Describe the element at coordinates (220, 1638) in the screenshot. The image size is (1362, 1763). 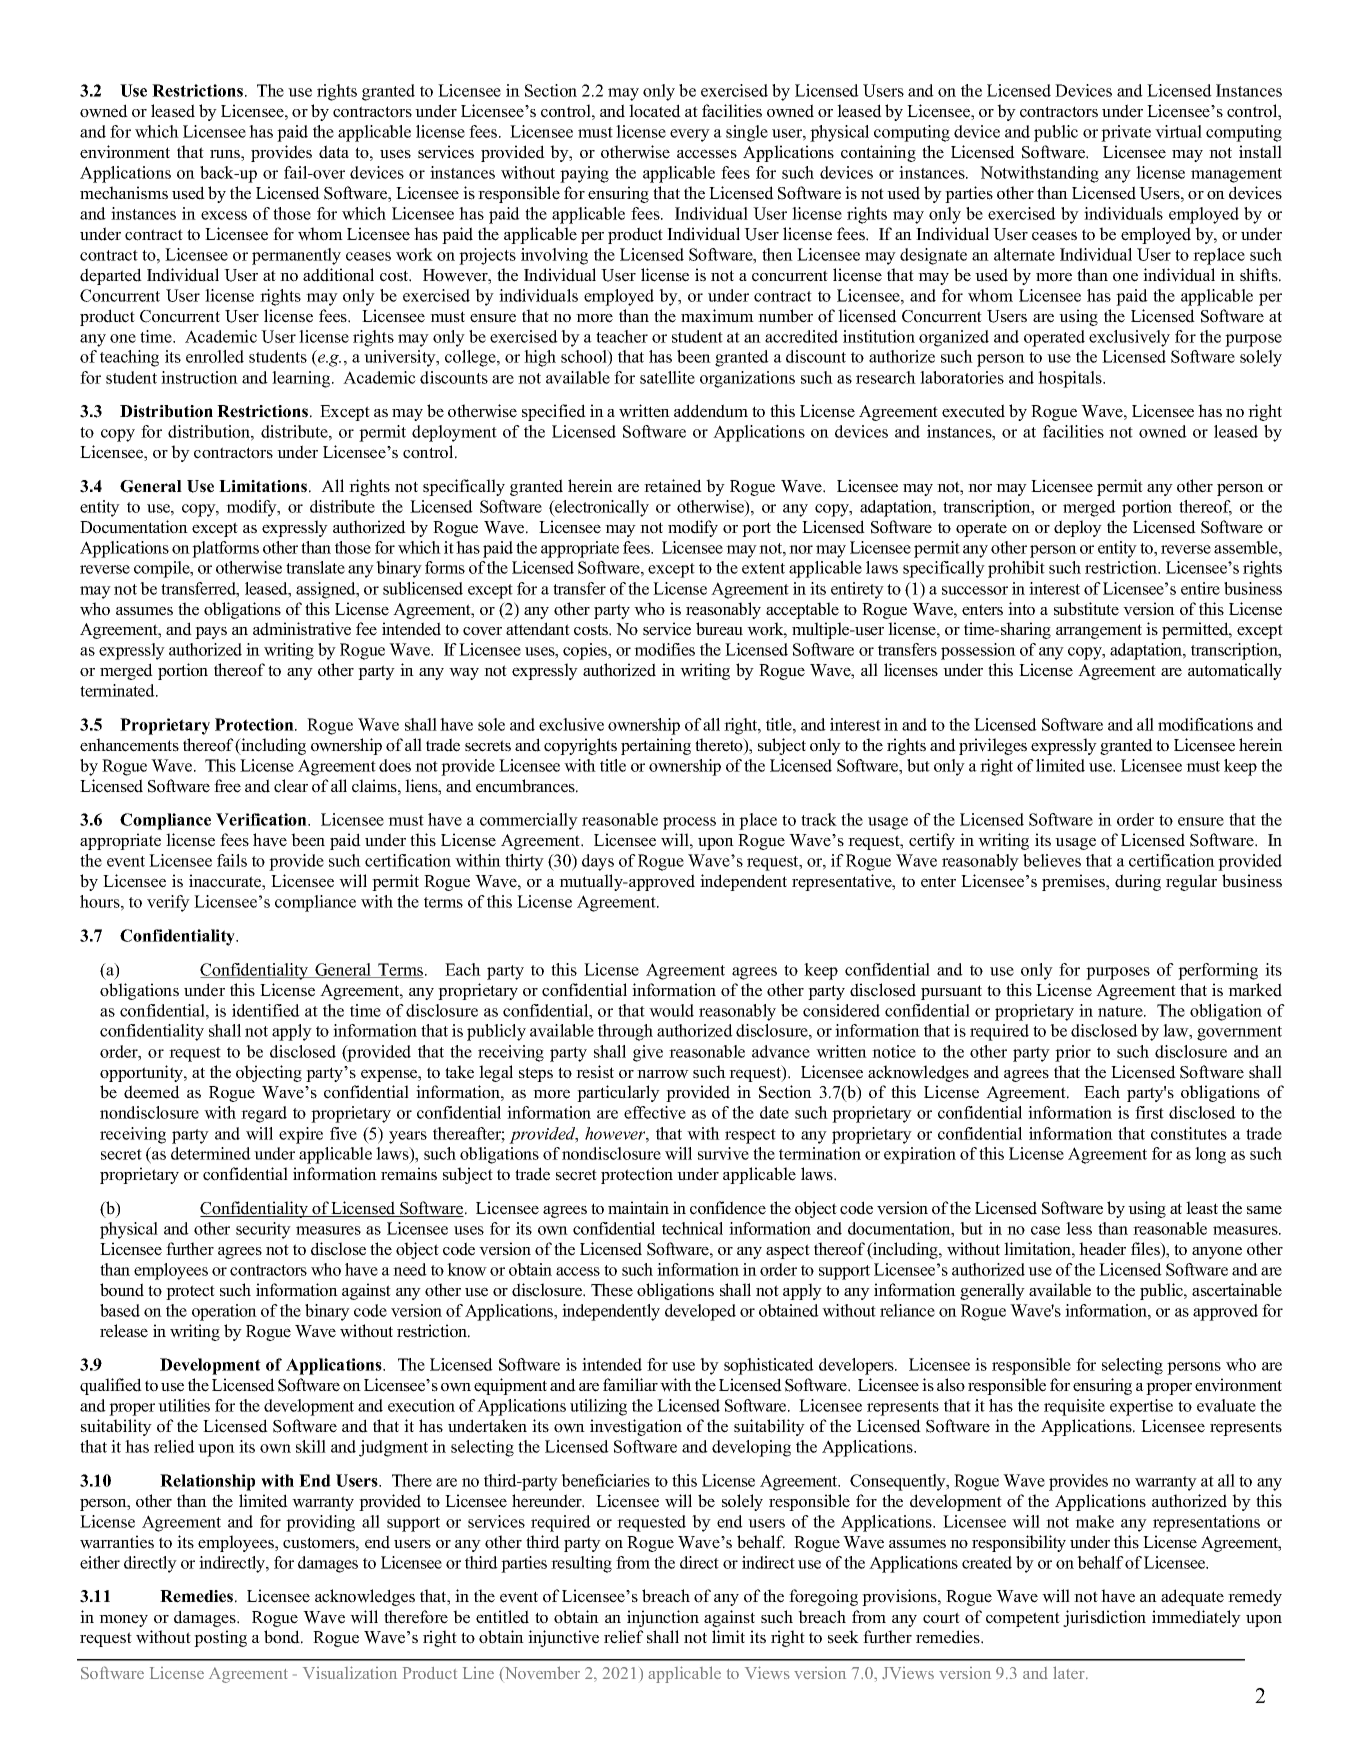
I see `posting` at that location.
